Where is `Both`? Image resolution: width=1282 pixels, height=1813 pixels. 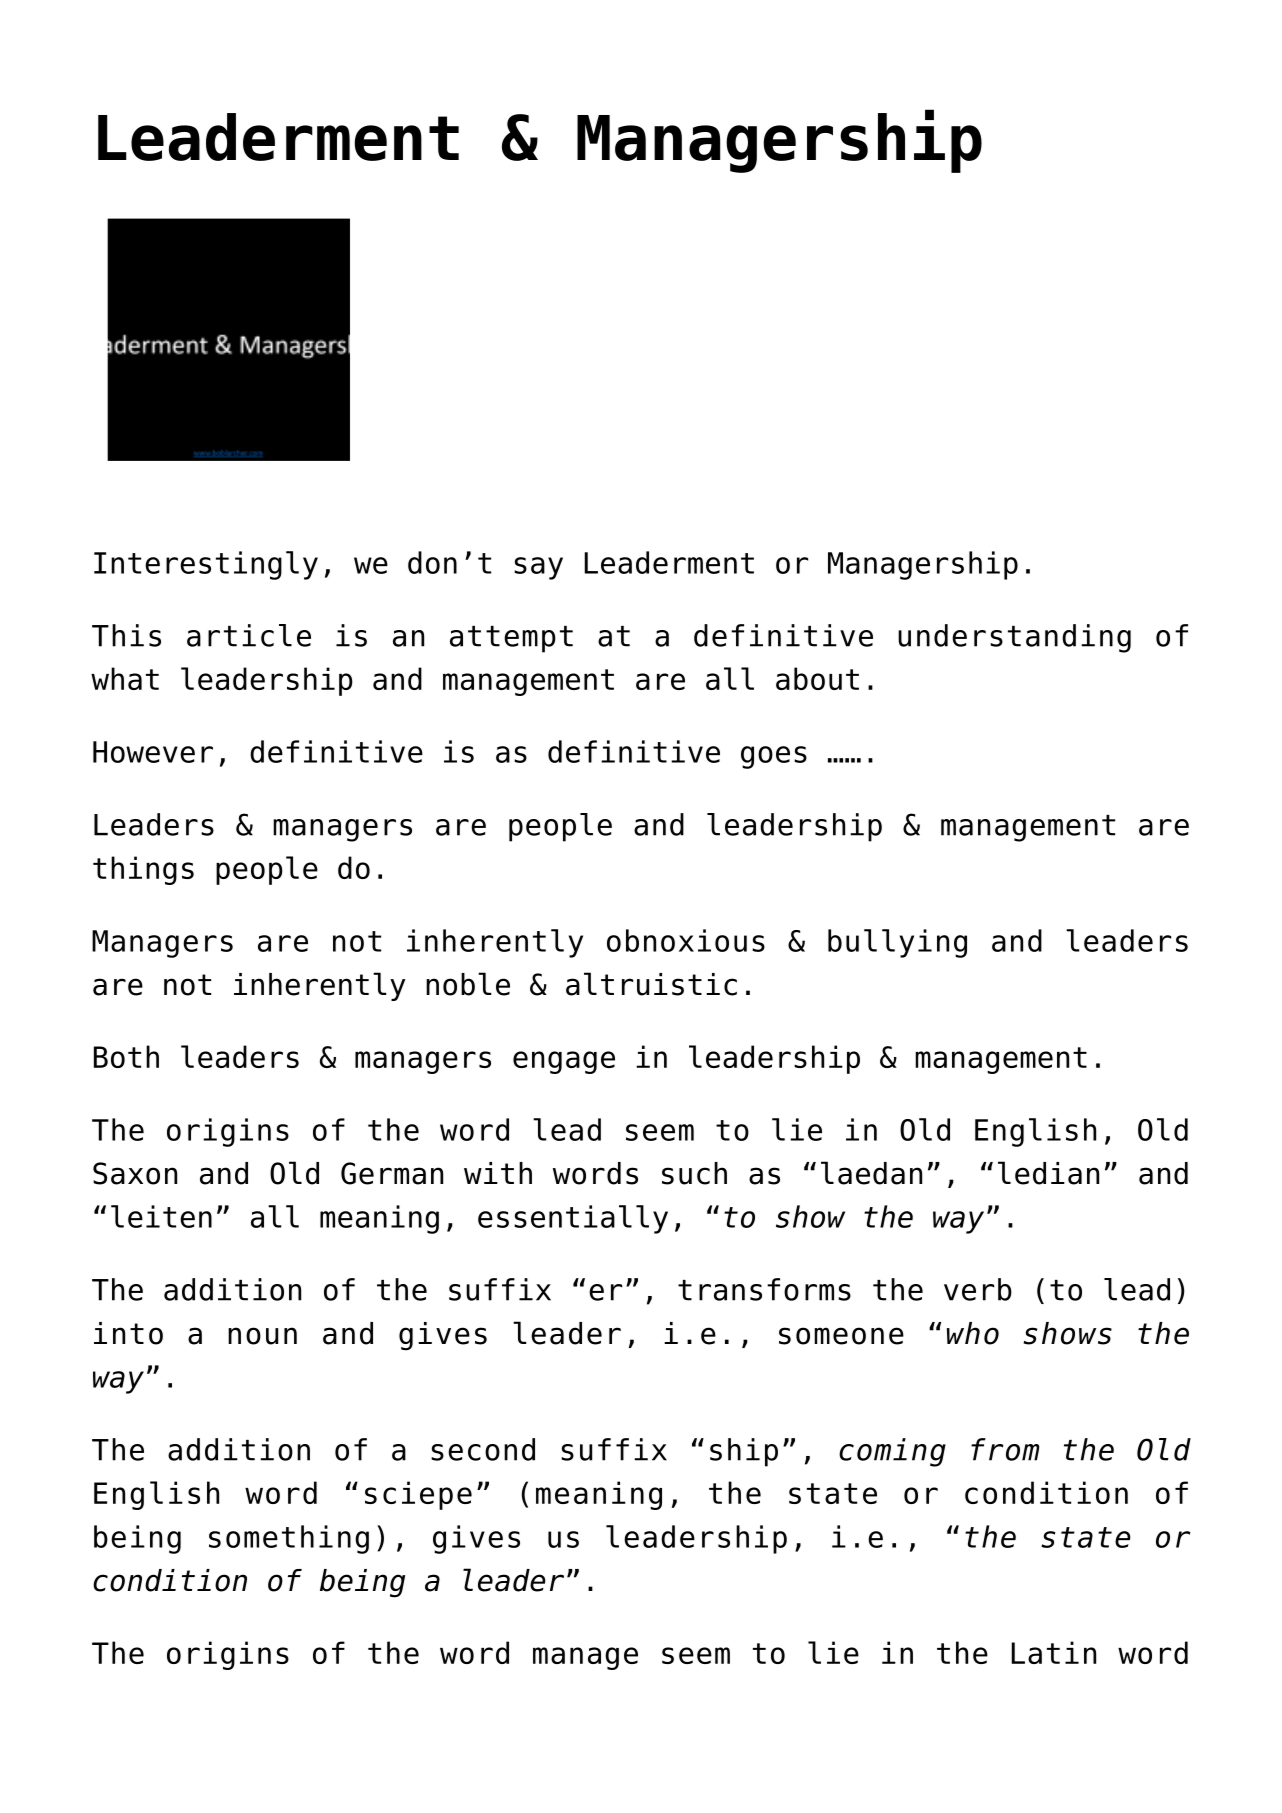
Both is located at coordinates (126, 1056).
